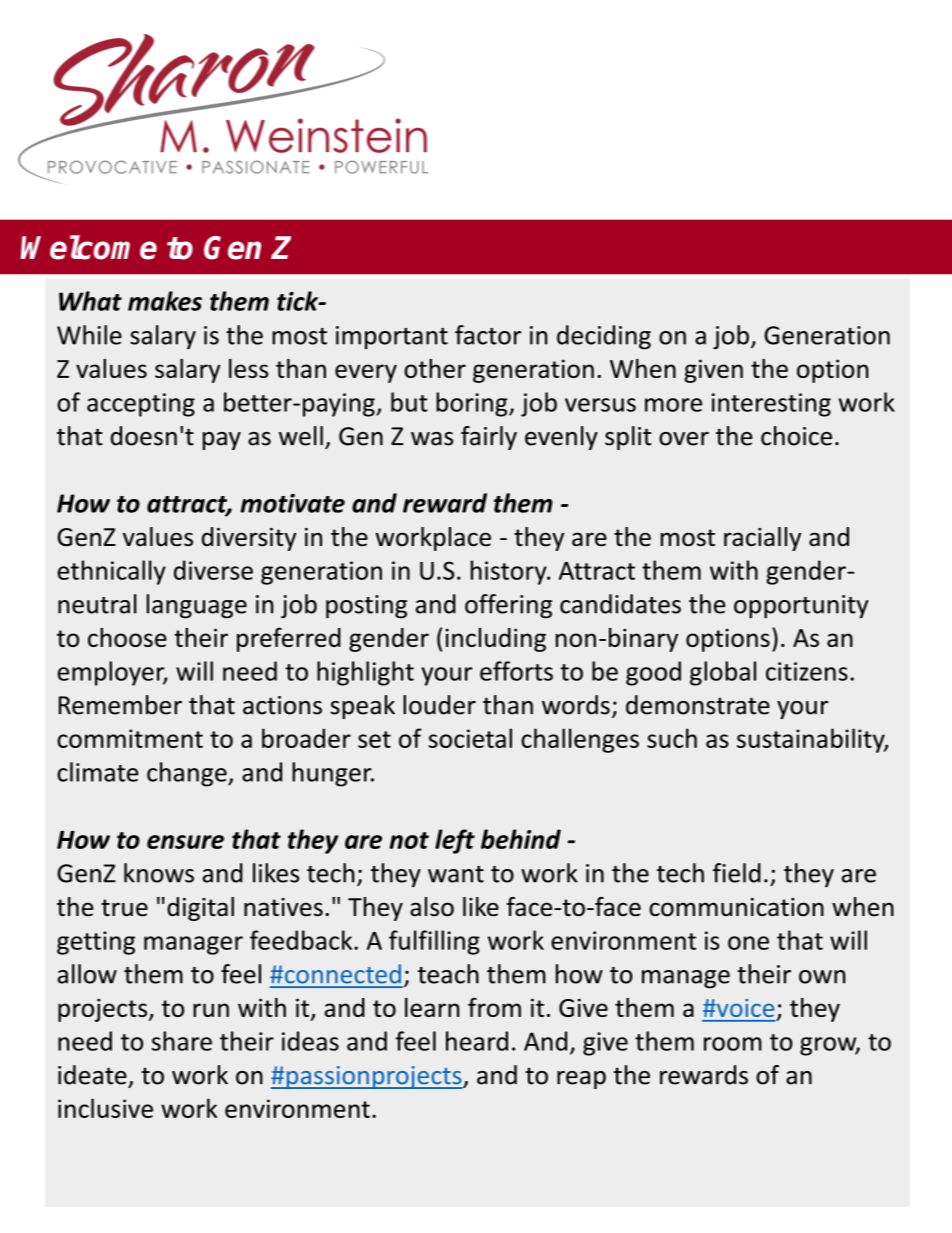 This screenshot has width=952, height=1233. What do you see at coordinates (488, 335) in the screenshot?
I see `factor` at bounding box center [488, 335].
